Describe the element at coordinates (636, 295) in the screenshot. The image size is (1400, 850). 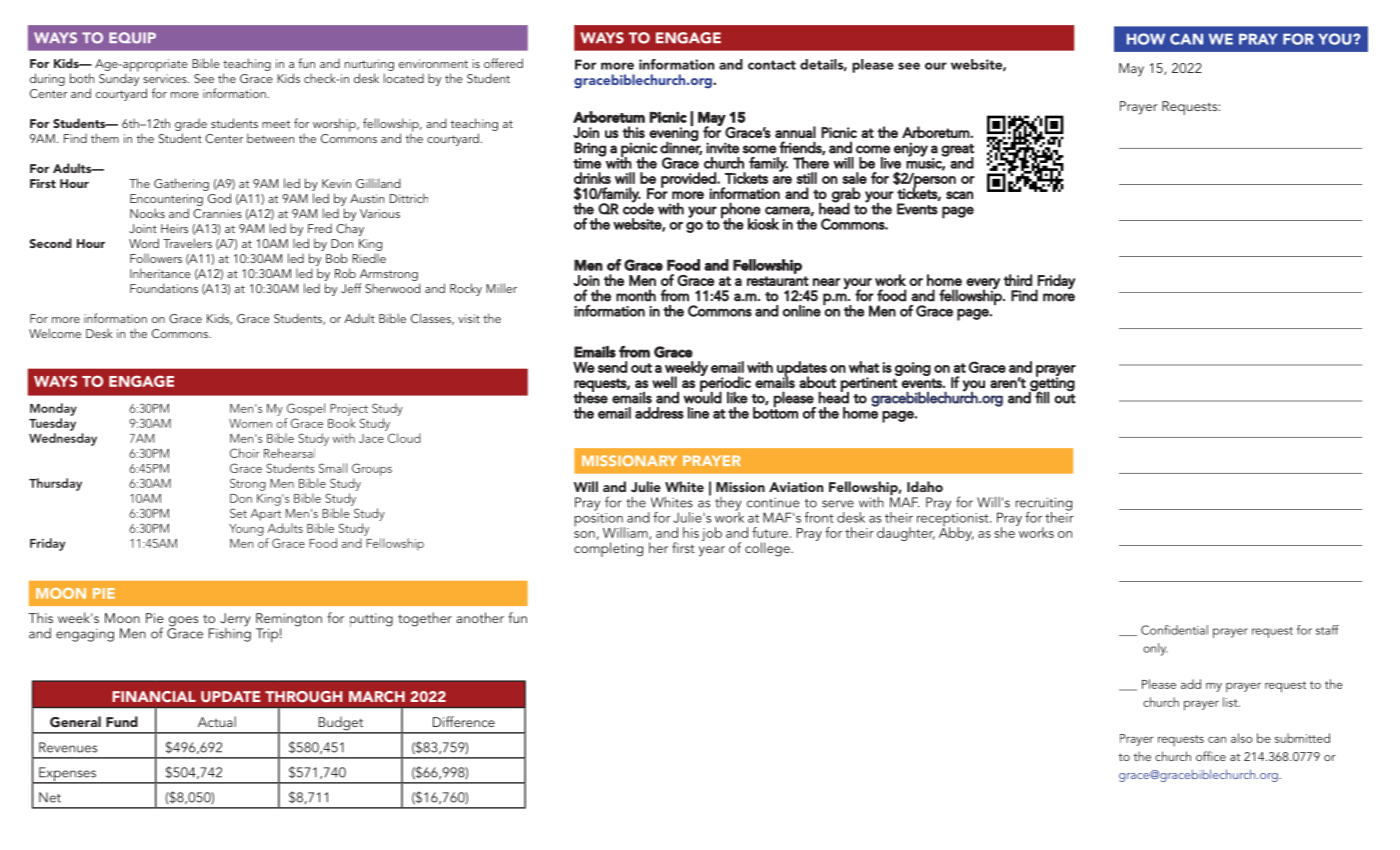
I see `month` at that location.
